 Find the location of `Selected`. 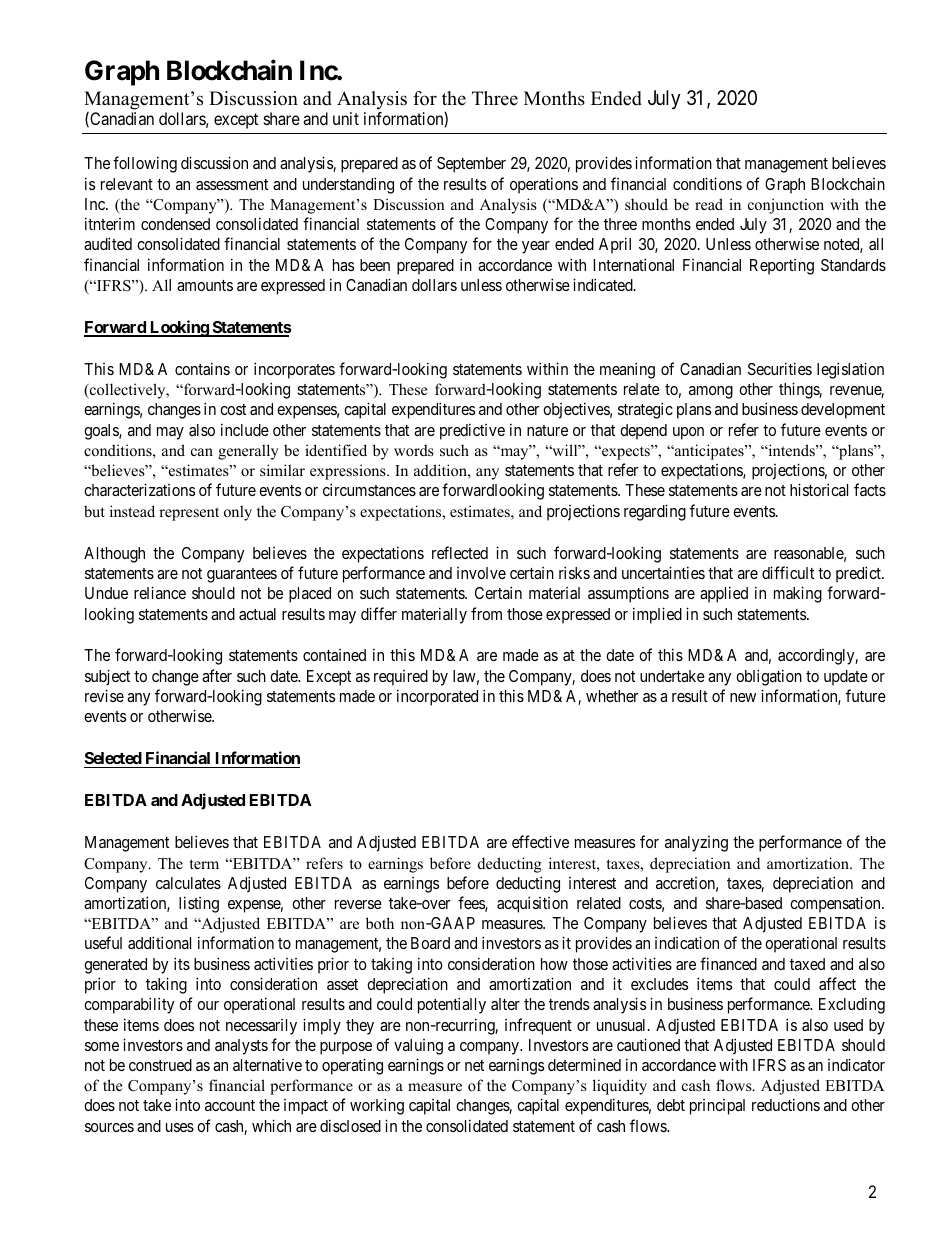

Selected is located at coordinates (113, 760).
